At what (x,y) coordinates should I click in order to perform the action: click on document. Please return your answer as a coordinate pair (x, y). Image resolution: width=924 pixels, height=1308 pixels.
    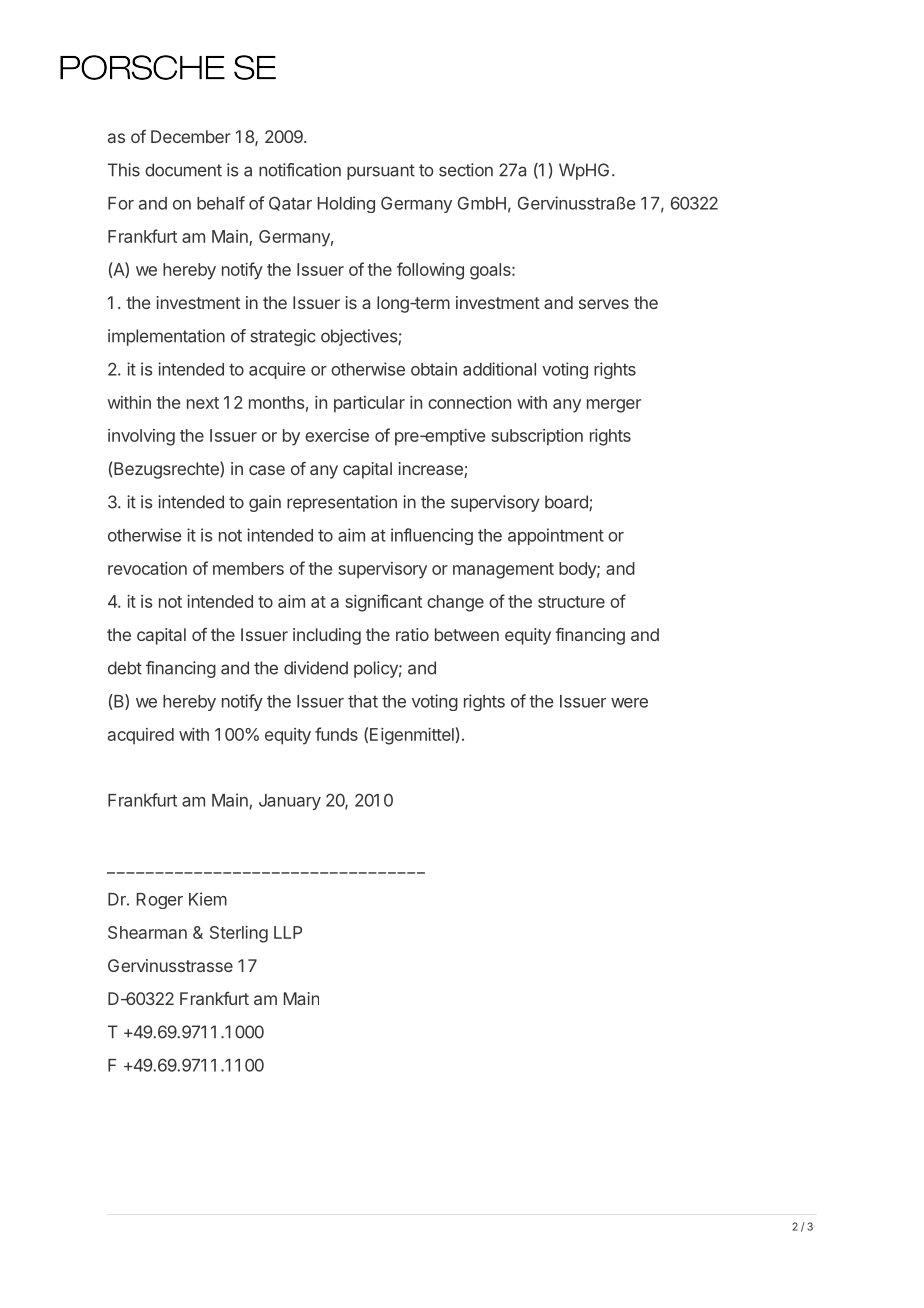
    Looking at the image, I should click on (183, 170).
